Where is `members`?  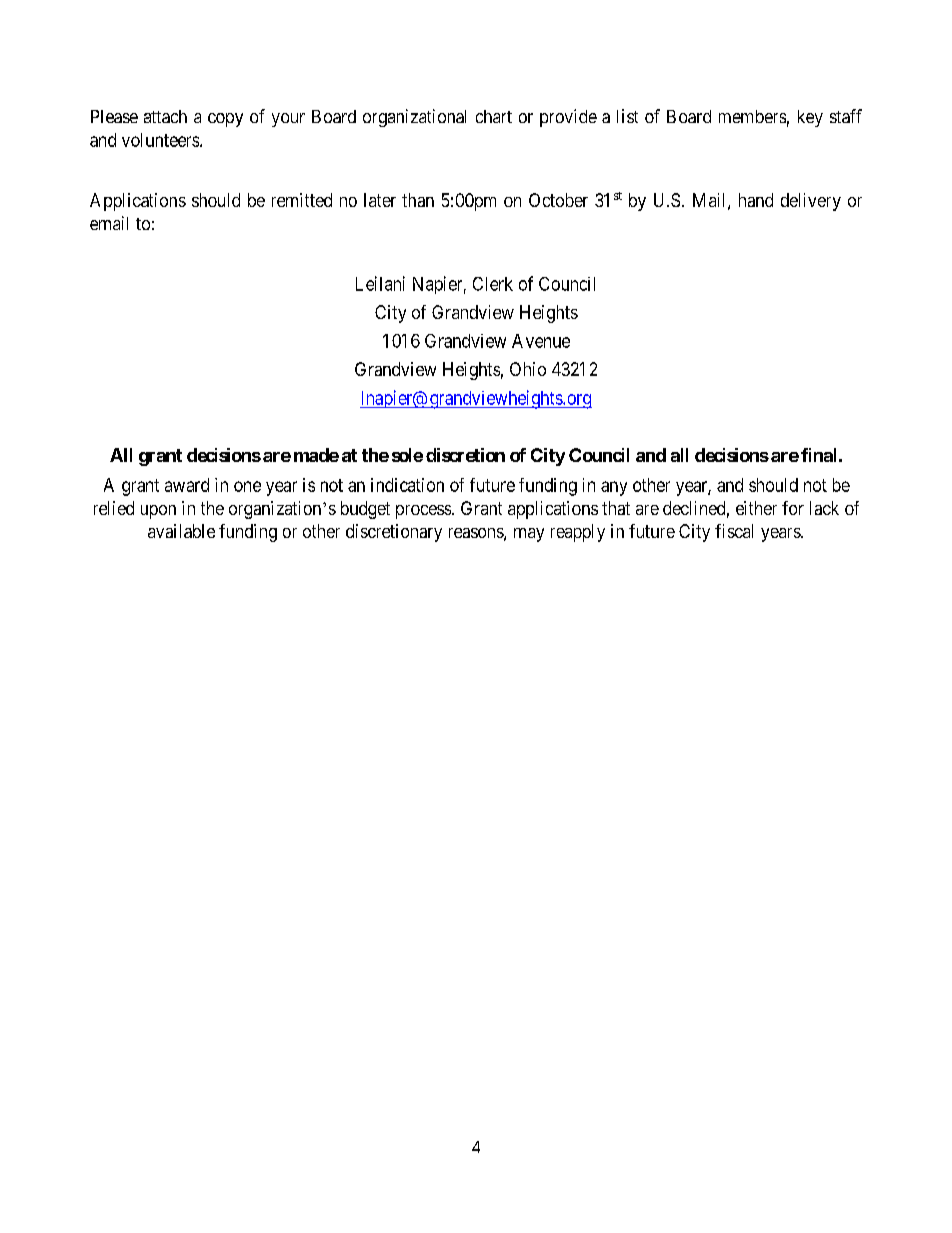 members is located at coordinates (752, 116).
